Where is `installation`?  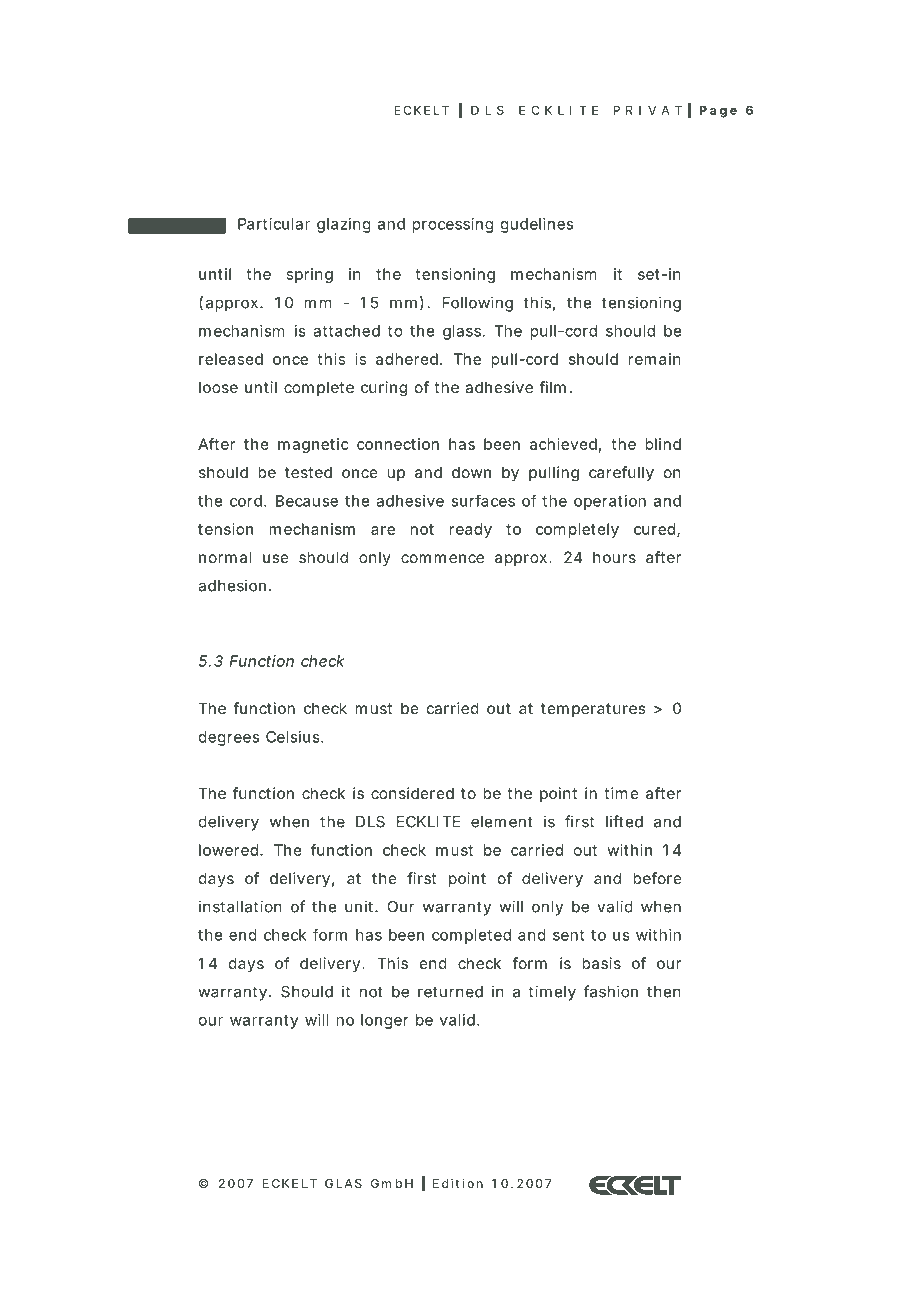 installation is located at coordinates (240, 906).
